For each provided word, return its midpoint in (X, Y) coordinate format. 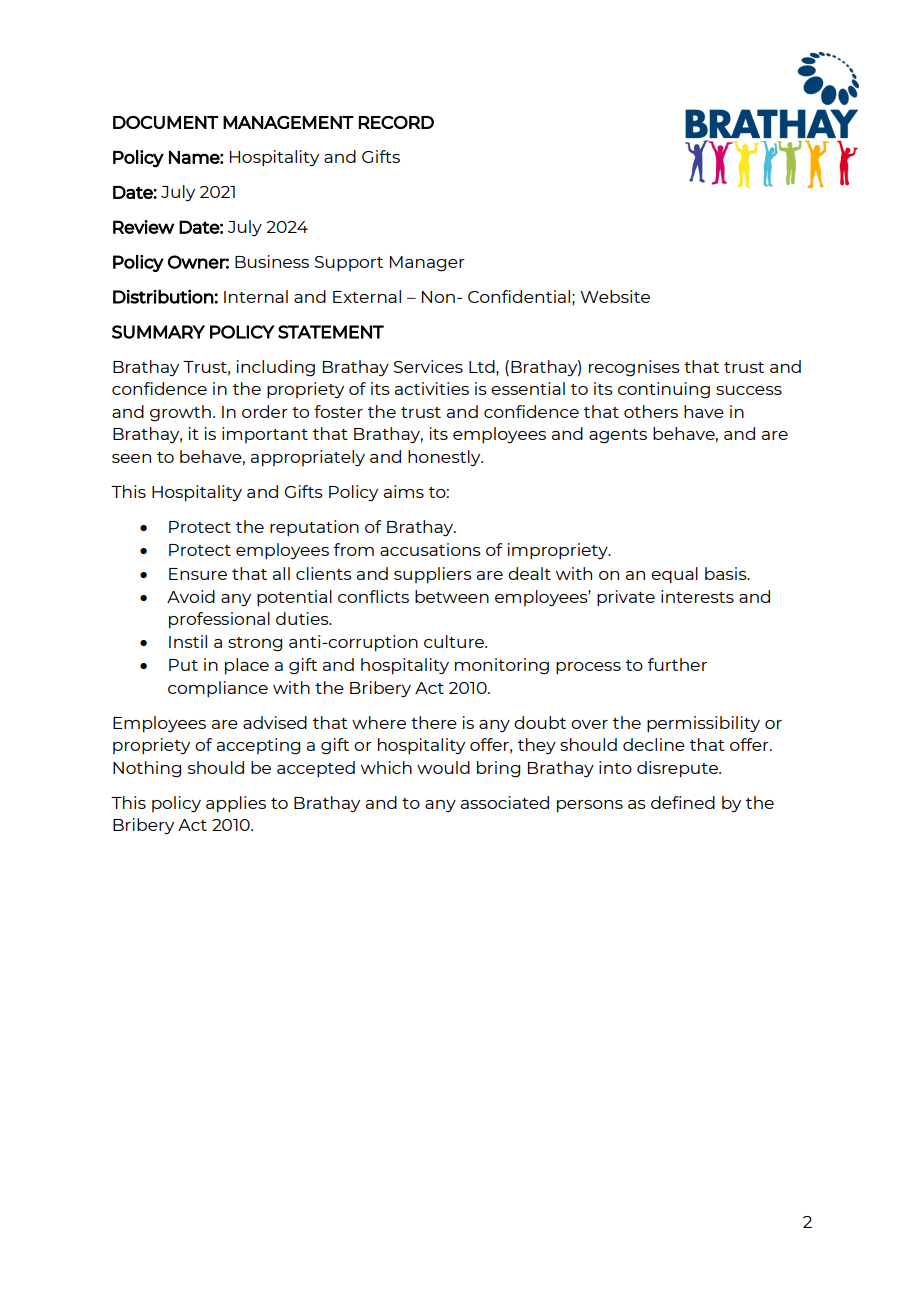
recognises (634, 368)
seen (131, 458)
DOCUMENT (165, 122)
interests (697, 596)
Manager (427, 264)
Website (615, 296)
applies (236, 804)
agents (618, 436)
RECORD (396, 122)
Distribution (163, 296)
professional (219, 620)
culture (455, 641)
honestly (445, 458)
